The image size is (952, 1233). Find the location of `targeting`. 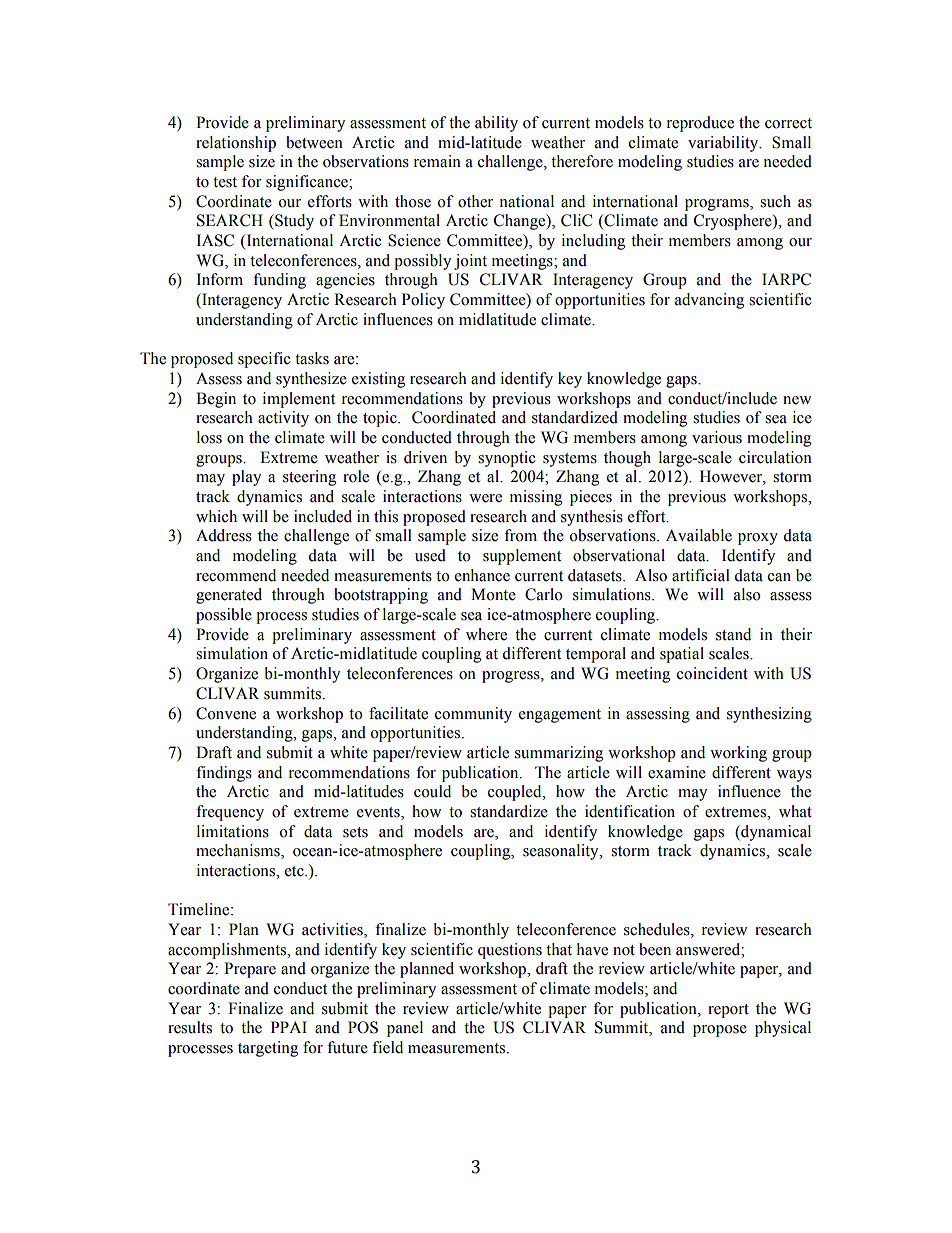

targeting is located at coordinates (268, 1049).
